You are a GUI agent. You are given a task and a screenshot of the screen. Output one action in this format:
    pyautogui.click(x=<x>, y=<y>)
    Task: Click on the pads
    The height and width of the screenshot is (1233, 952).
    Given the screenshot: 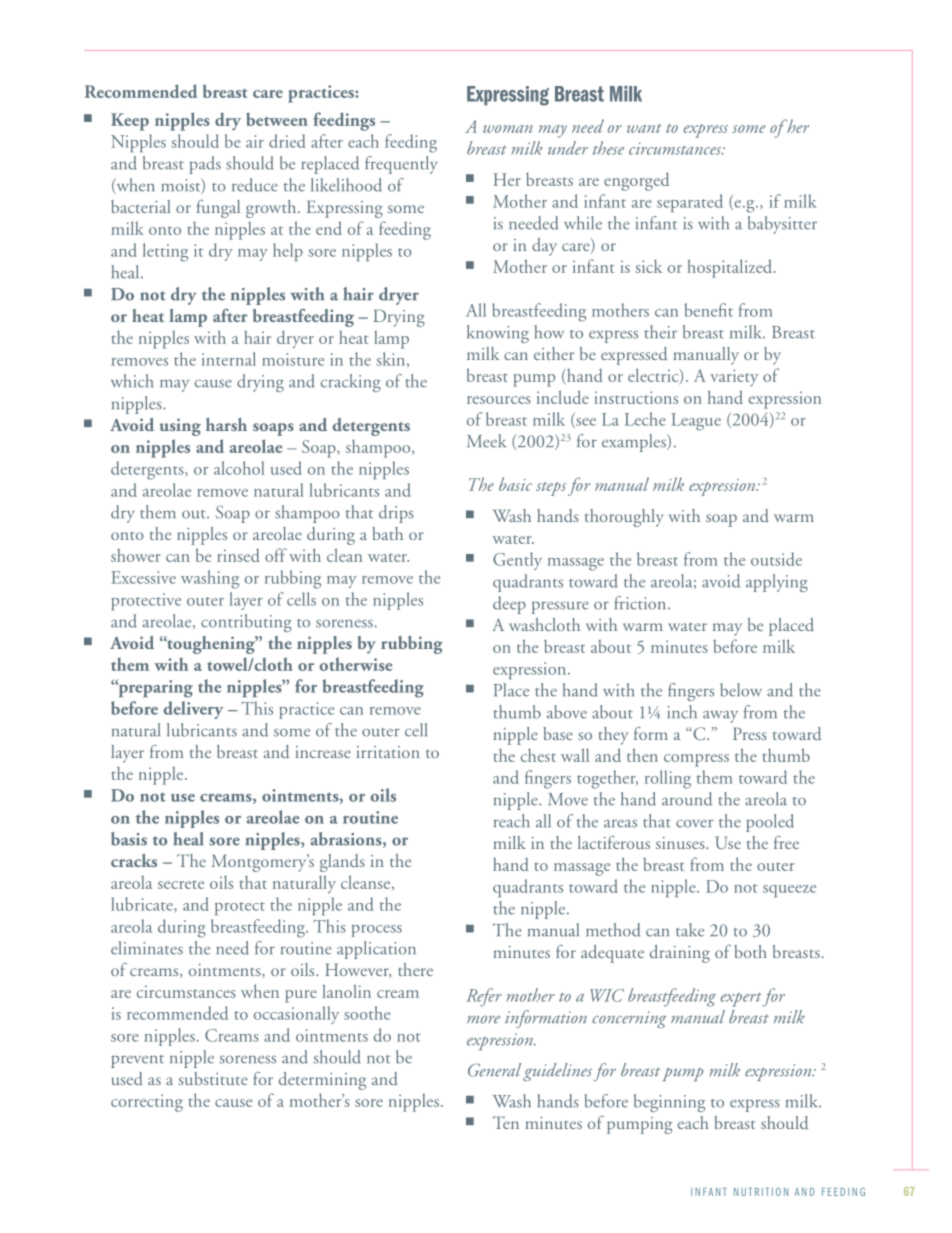 What is the action you would take?
    pyautogui.click(x=205, y=165)
